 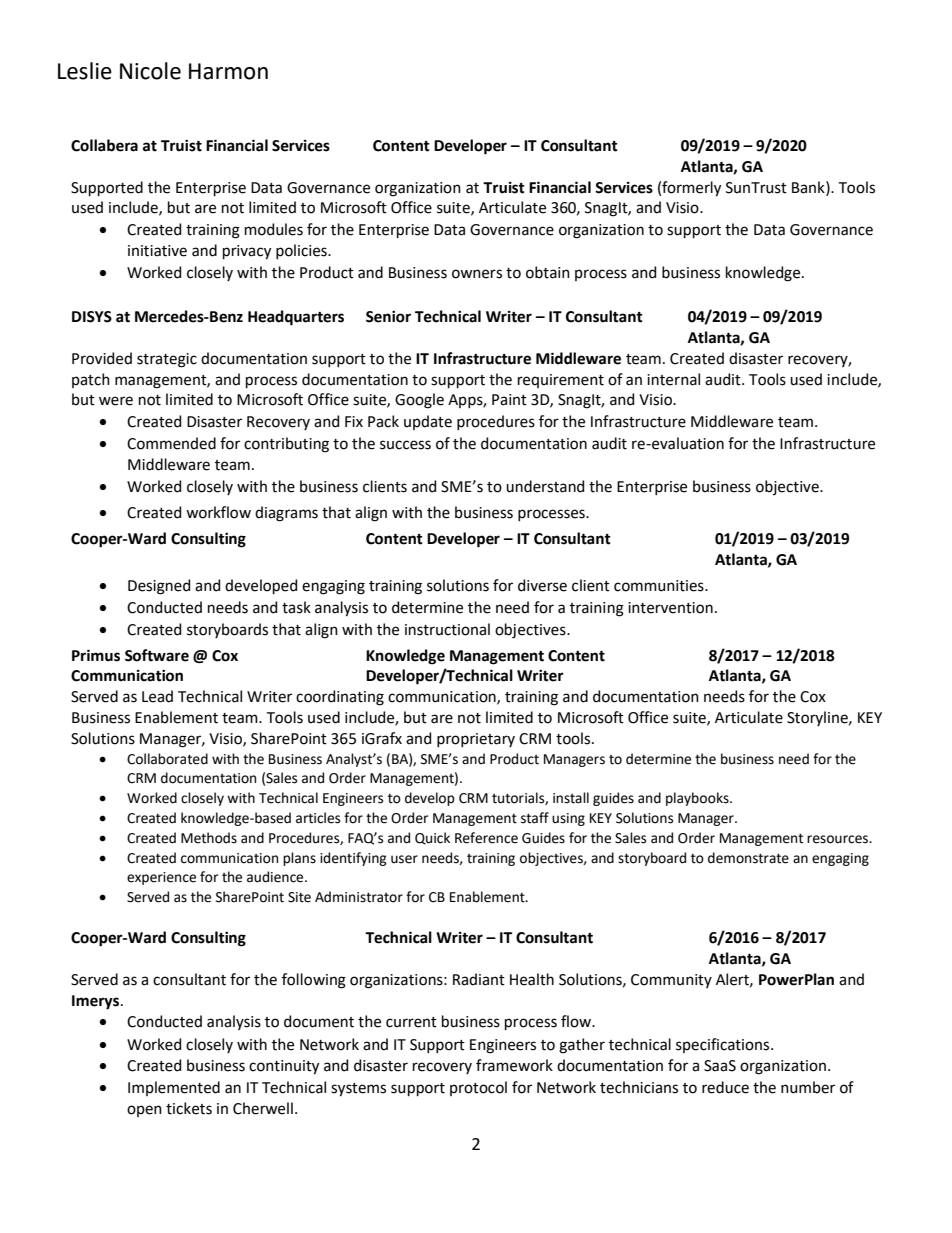 What do you see at coordinates (228, 71) in the screenshot?
I see `Harmon` at bounding box center [228, 71].
